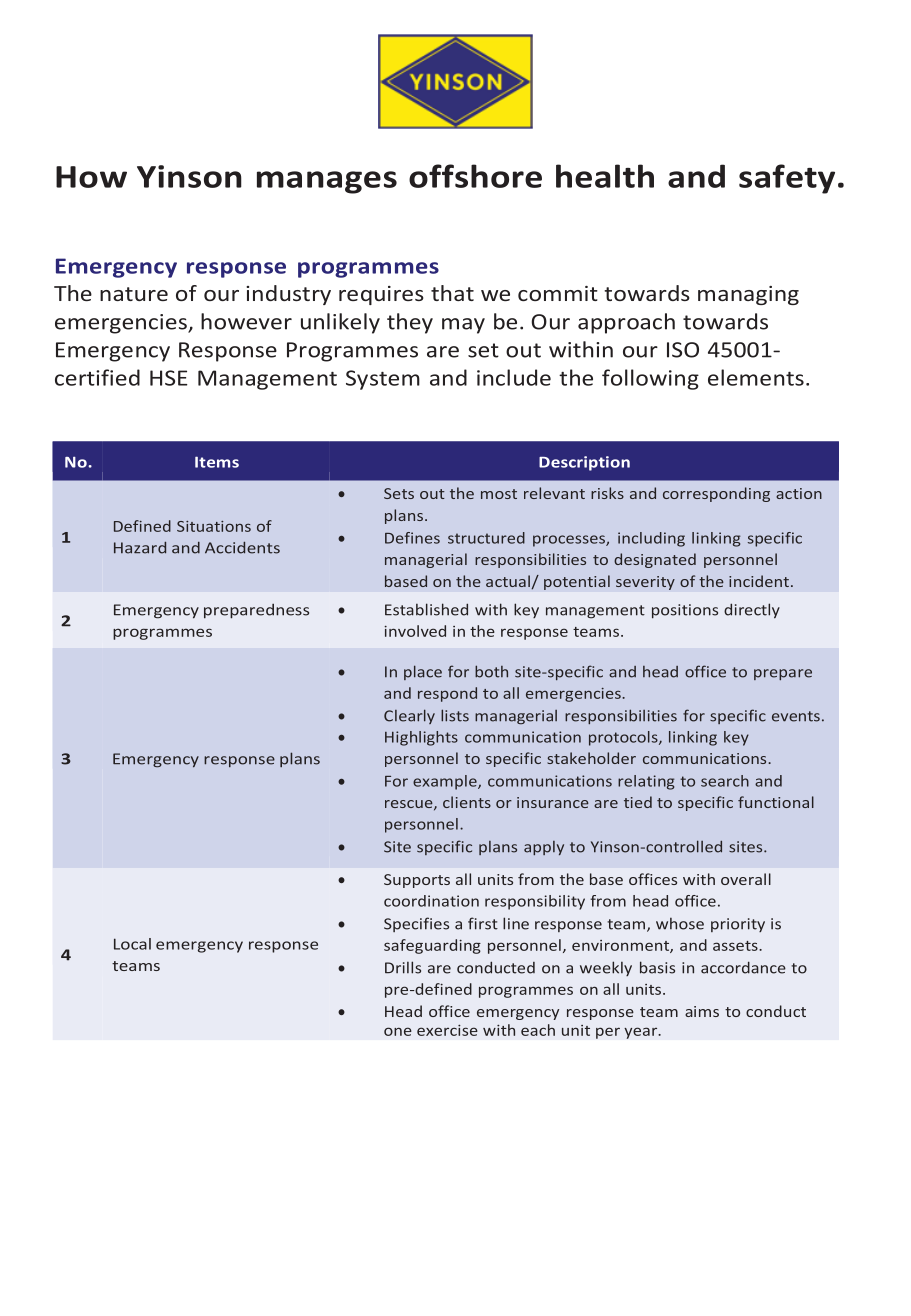 The height and width of the page is (1316, 911). I want to click on HSE, so click(168, 378).
